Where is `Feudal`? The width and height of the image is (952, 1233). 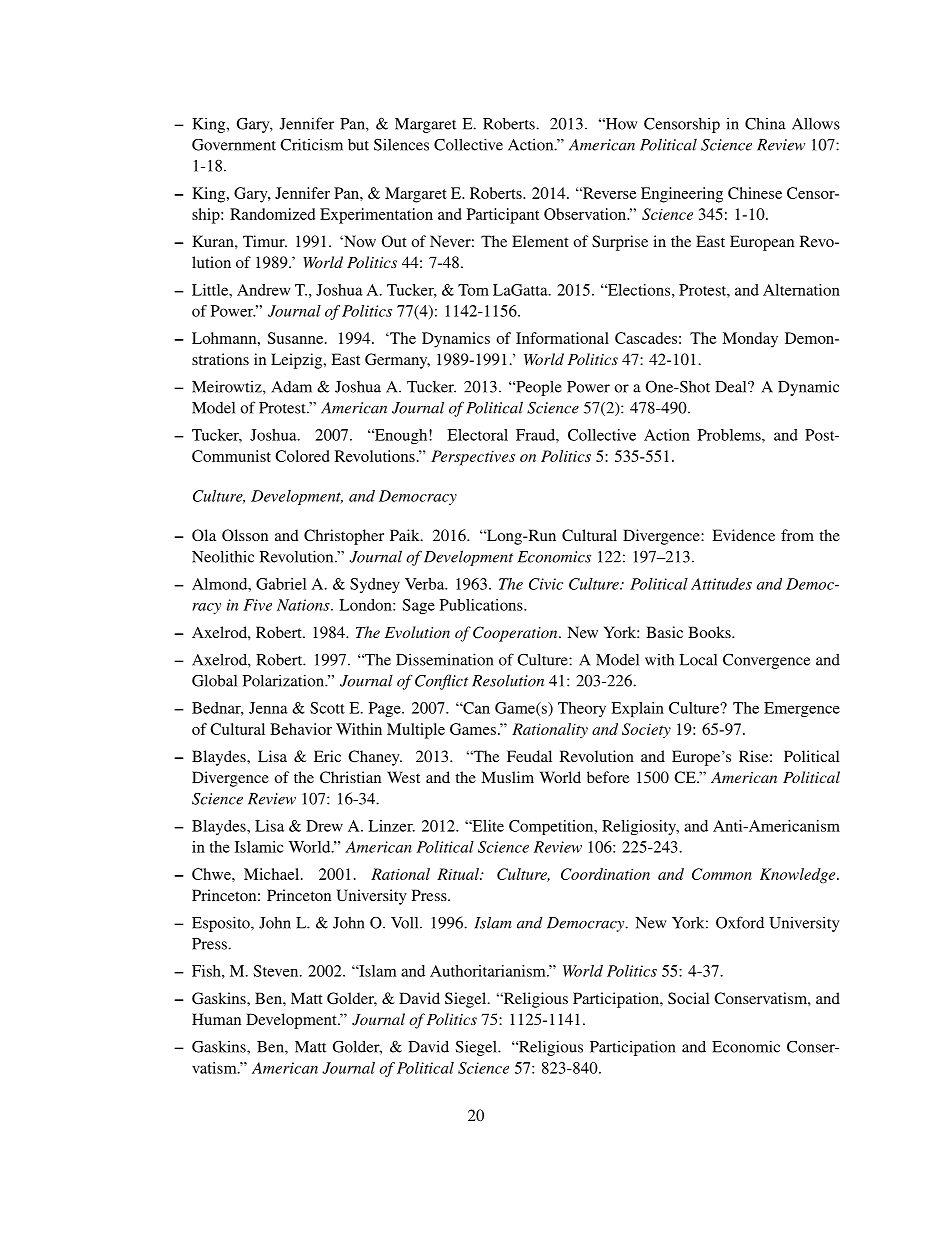 Feudal is located at coordinates (529, 756).
